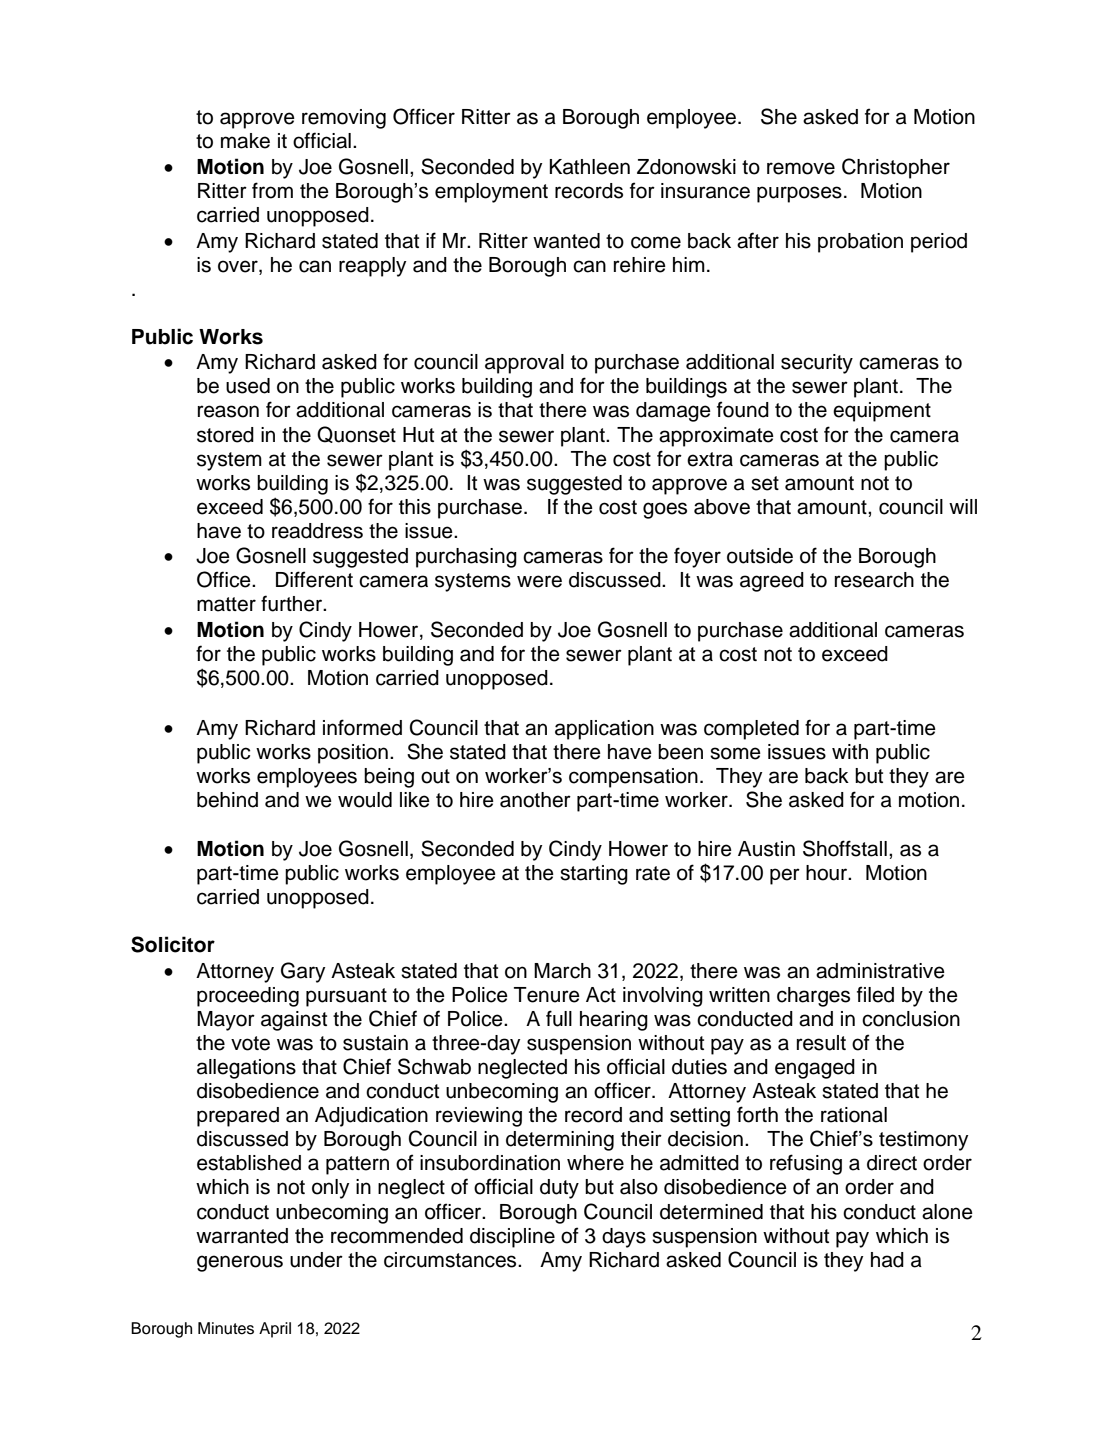  What do you see at coordinates (512, 1238) in the screenshot?
I see `discipline` at bounding box center [512, 1238].
